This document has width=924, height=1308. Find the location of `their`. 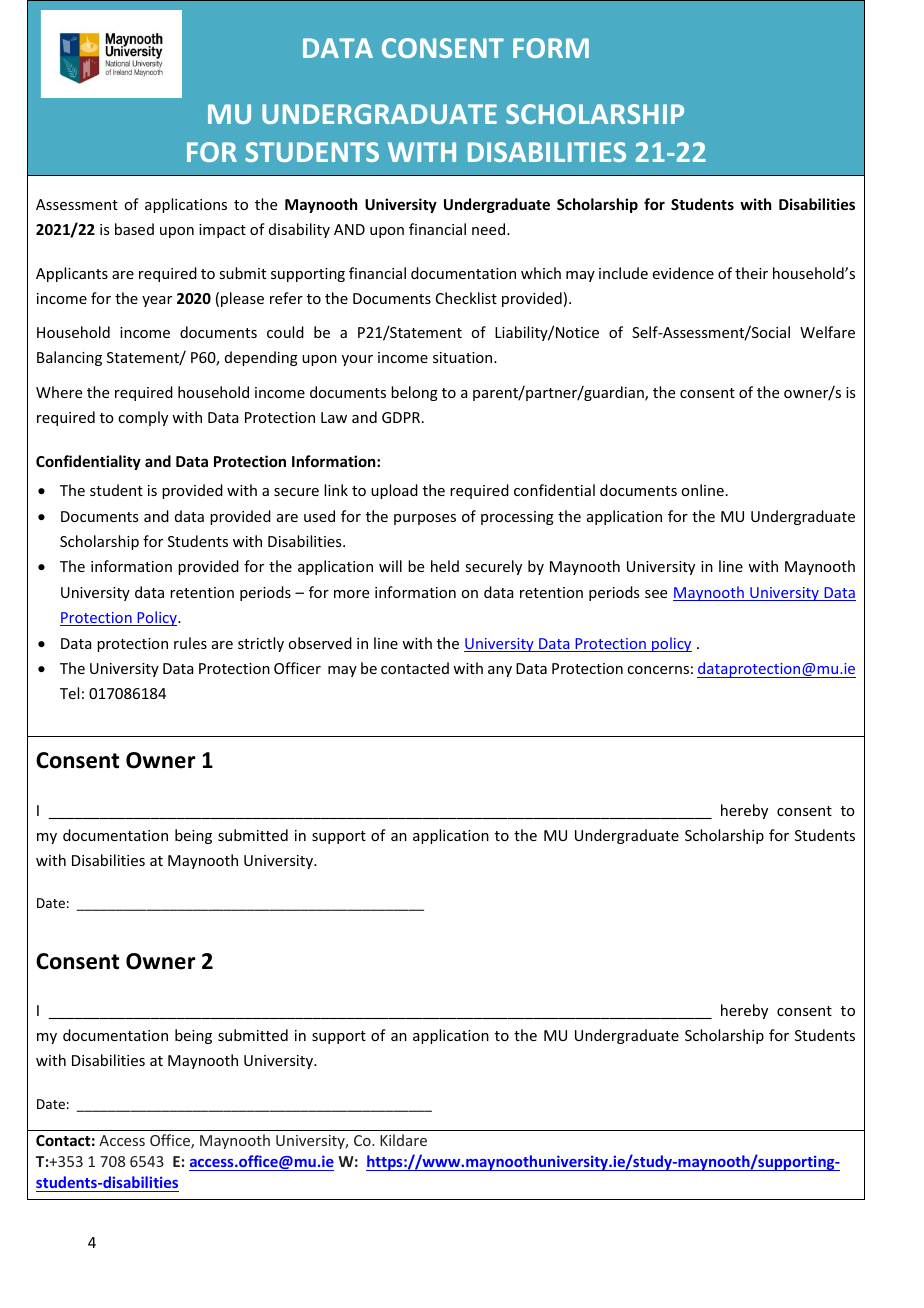

their is located at coordinates (751, 273).
